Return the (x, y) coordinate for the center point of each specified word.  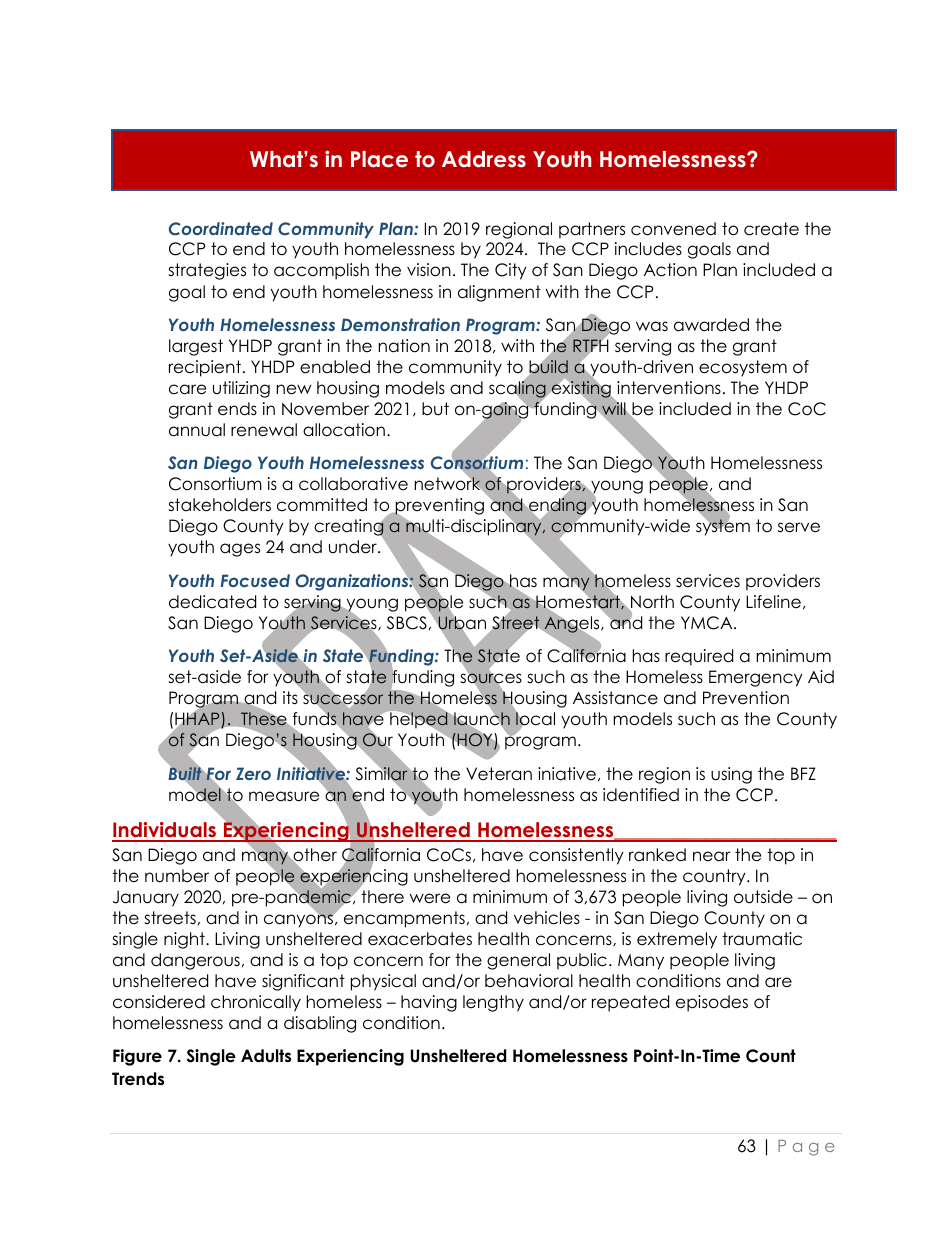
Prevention (746, 698)
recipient (205, 368)
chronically (256, 1003)
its (290, 698)
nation (404, 346)
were (430, 898)
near (711, 856)
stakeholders (219, 505)
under (354, 547)
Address (484, 159)
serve (799, 527)
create (771, 229)
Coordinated (221, 229)
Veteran (499, 774)
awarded (711, 325)
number (177, 876)
